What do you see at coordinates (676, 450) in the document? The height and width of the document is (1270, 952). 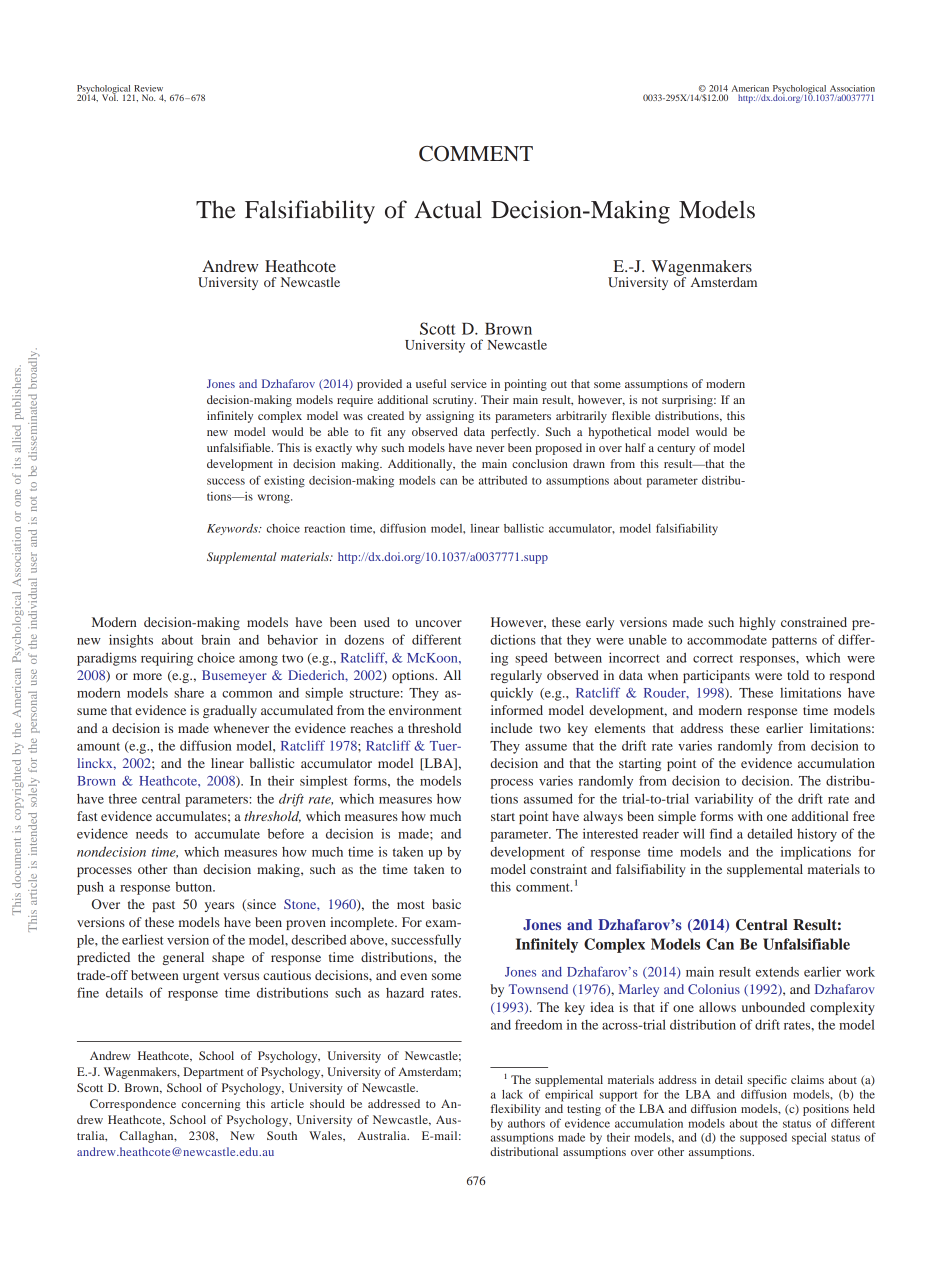 I see `century` at bounding box center [676, 450].
